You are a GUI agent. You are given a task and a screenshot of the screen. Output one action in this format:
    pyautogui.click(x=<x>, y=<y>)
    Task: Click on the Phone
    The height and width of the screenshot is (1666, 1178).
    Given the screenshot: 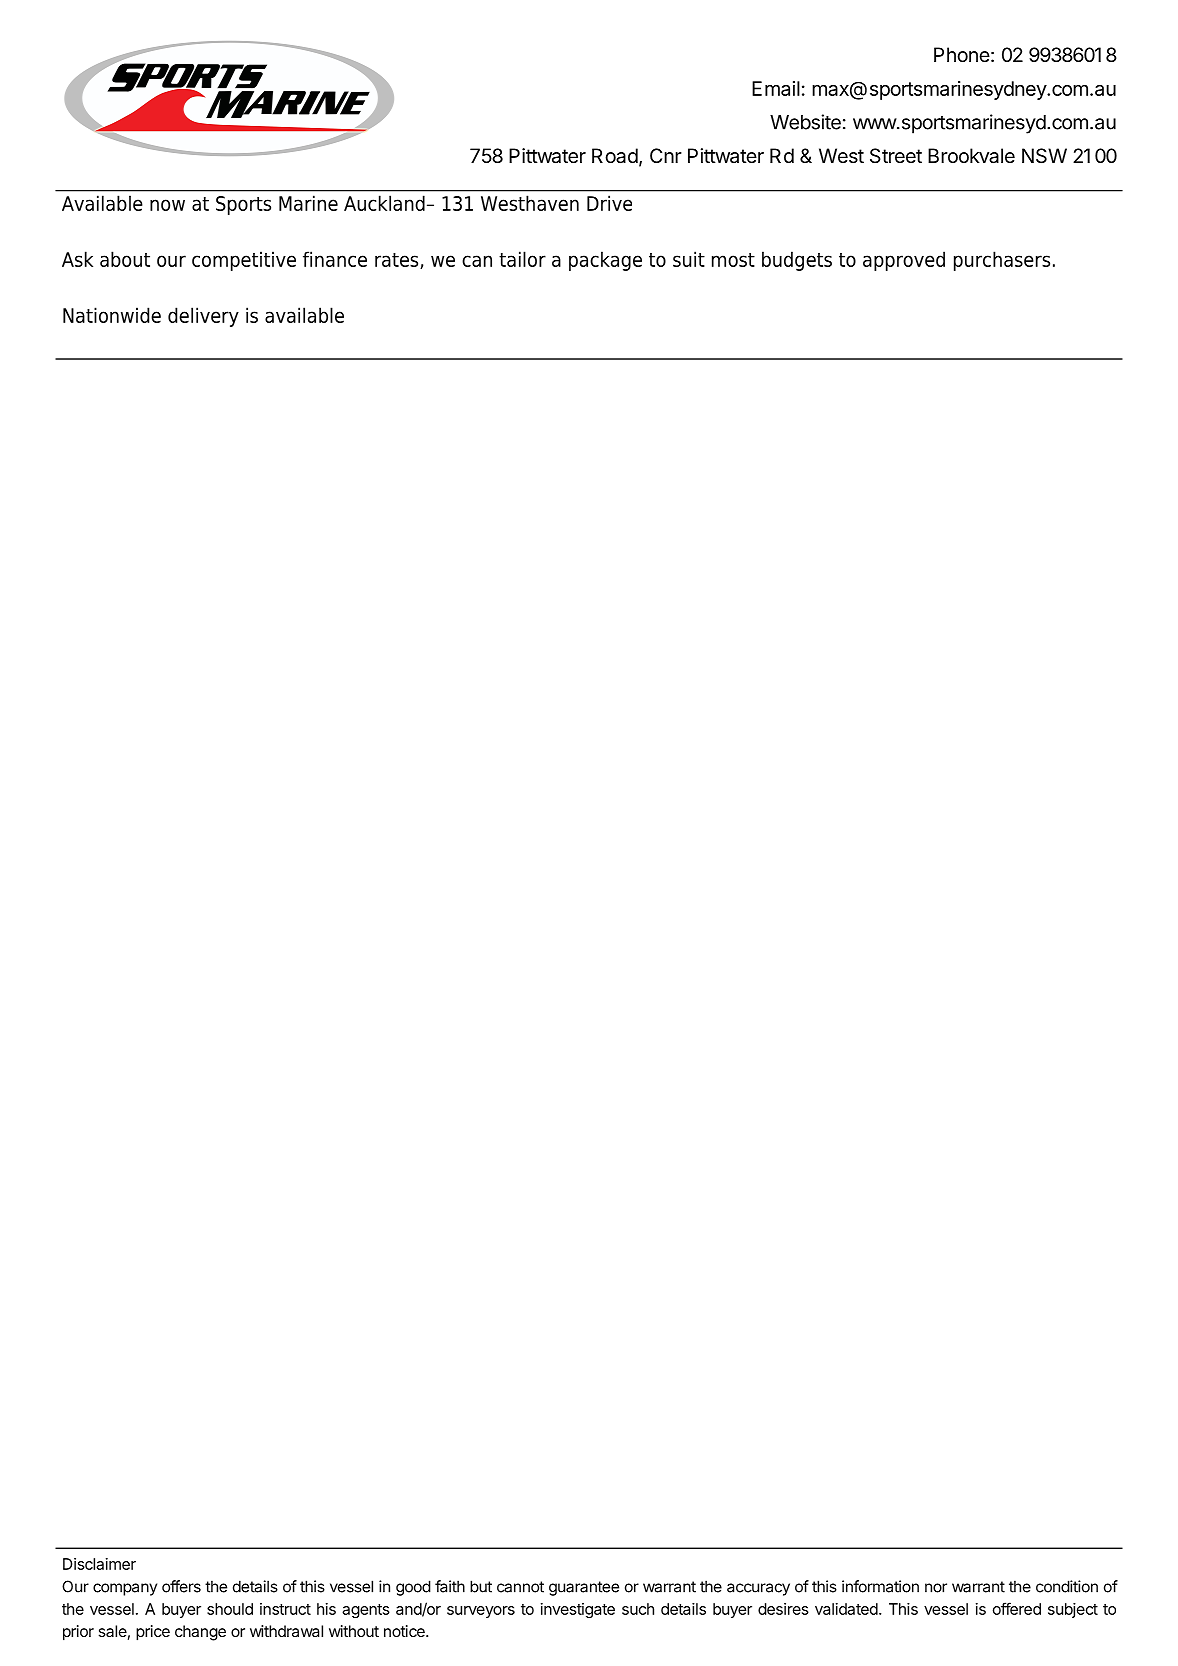 What is the action you would take?
    pyautogui.click(x=962, y=54)
